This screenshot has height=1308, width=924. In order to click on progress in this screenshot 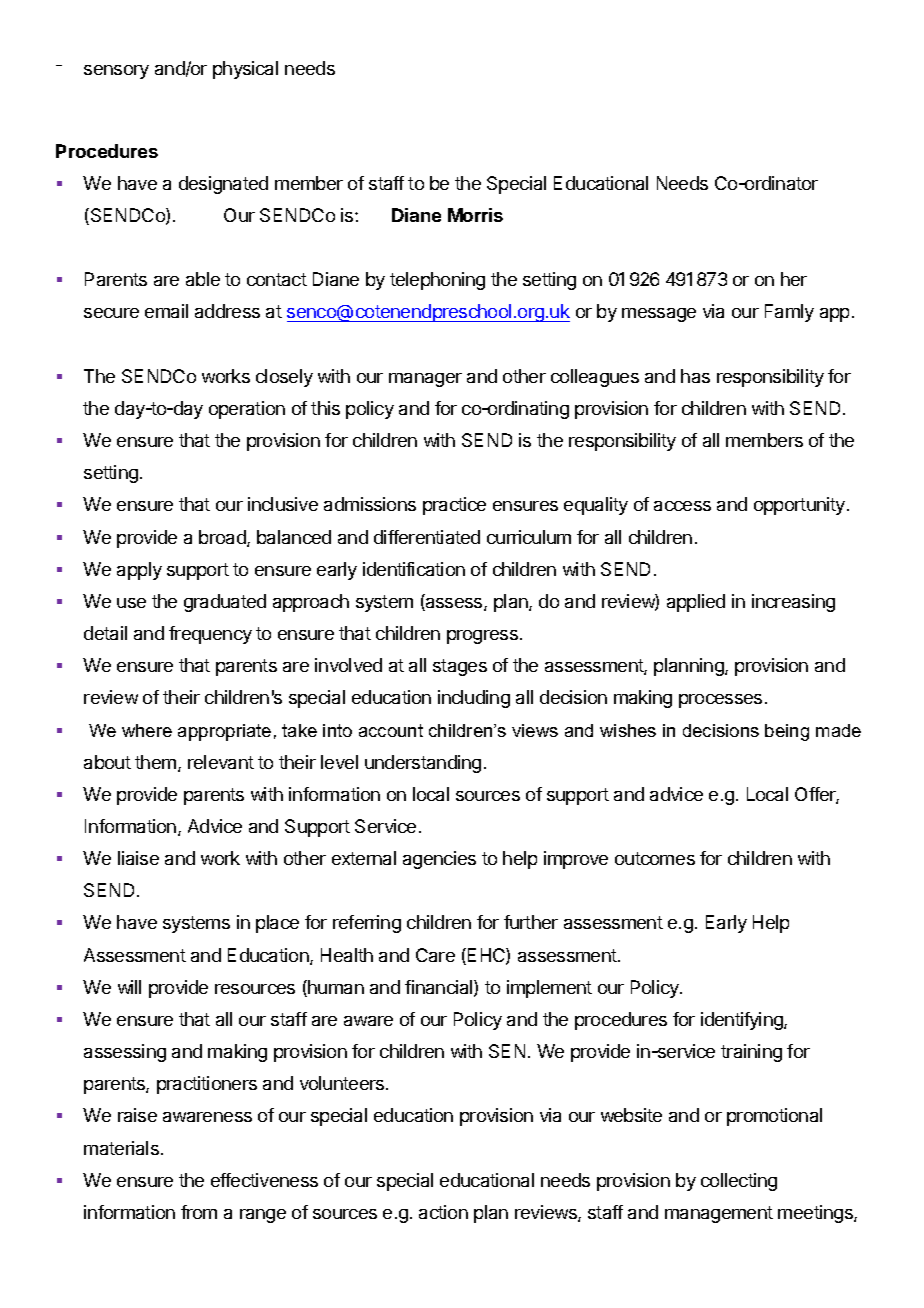, I will do `click(482, 637)`.
